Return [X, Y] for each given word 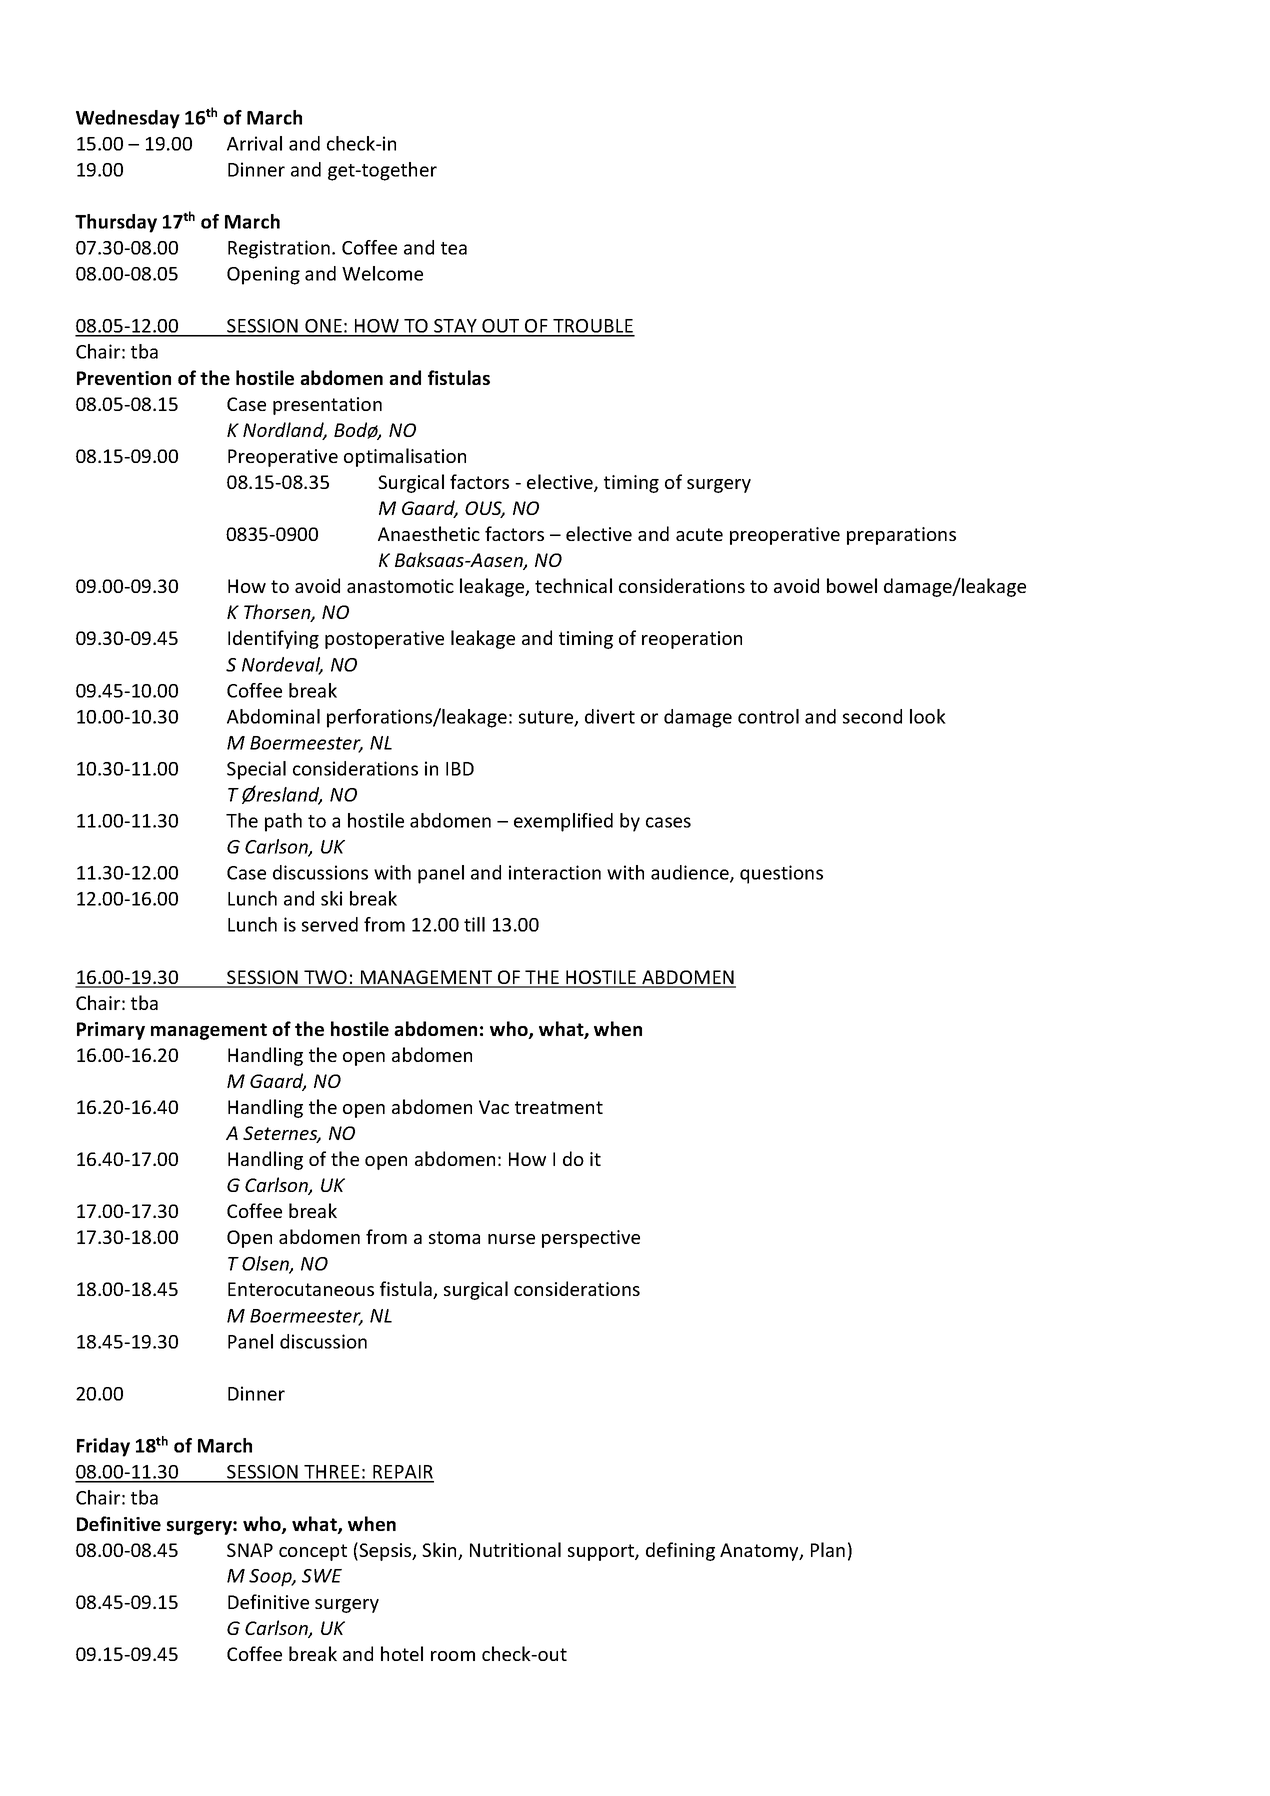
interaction [555, 872]
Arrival [254, 143]
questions [781, 874]
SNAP [250, 1550]
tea [454, 248]
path [283, 822]
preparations [901, 536]
